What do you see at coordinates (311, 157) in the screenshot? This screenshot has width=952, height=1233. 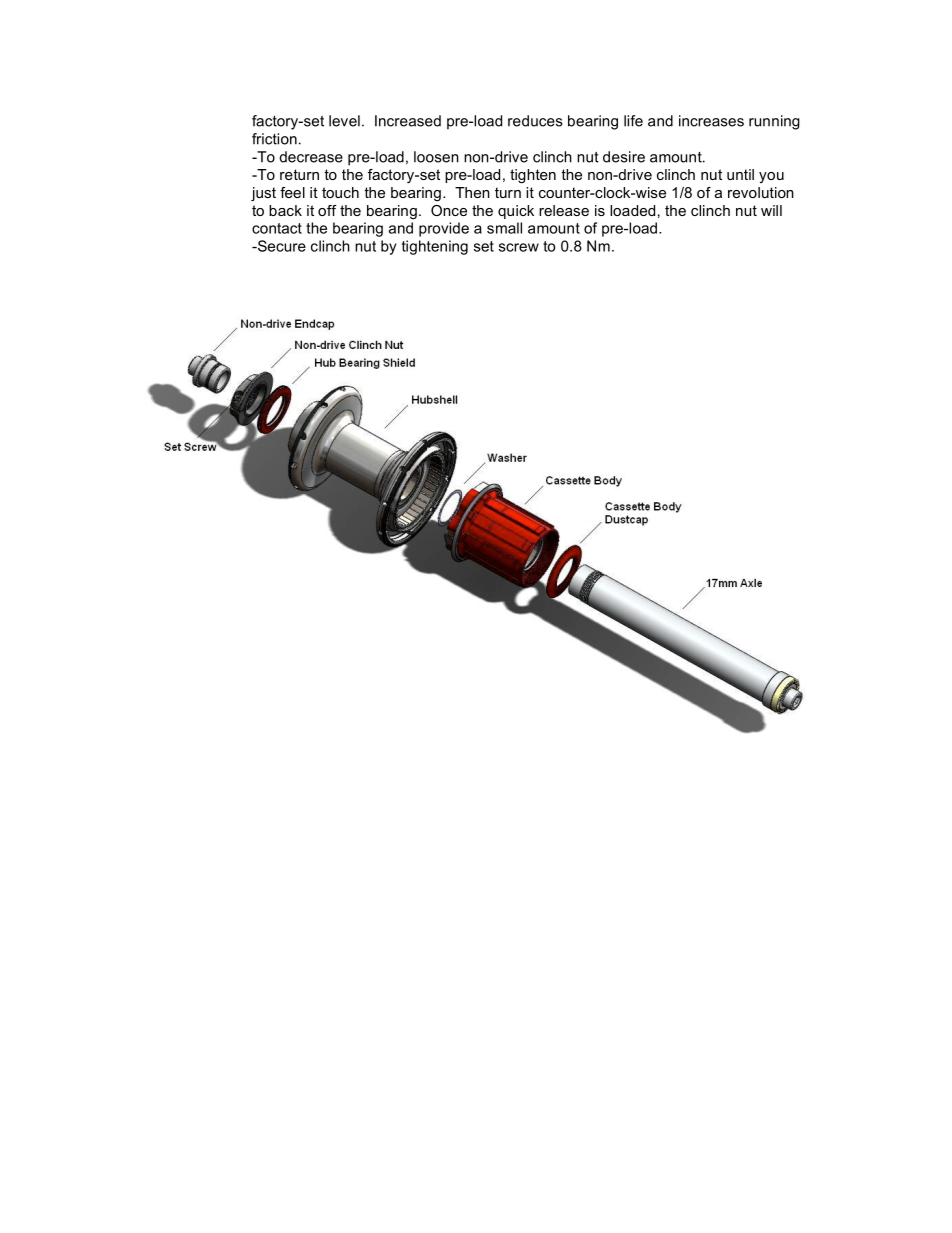 I see `decrease` at bounding box center [311, 157].
